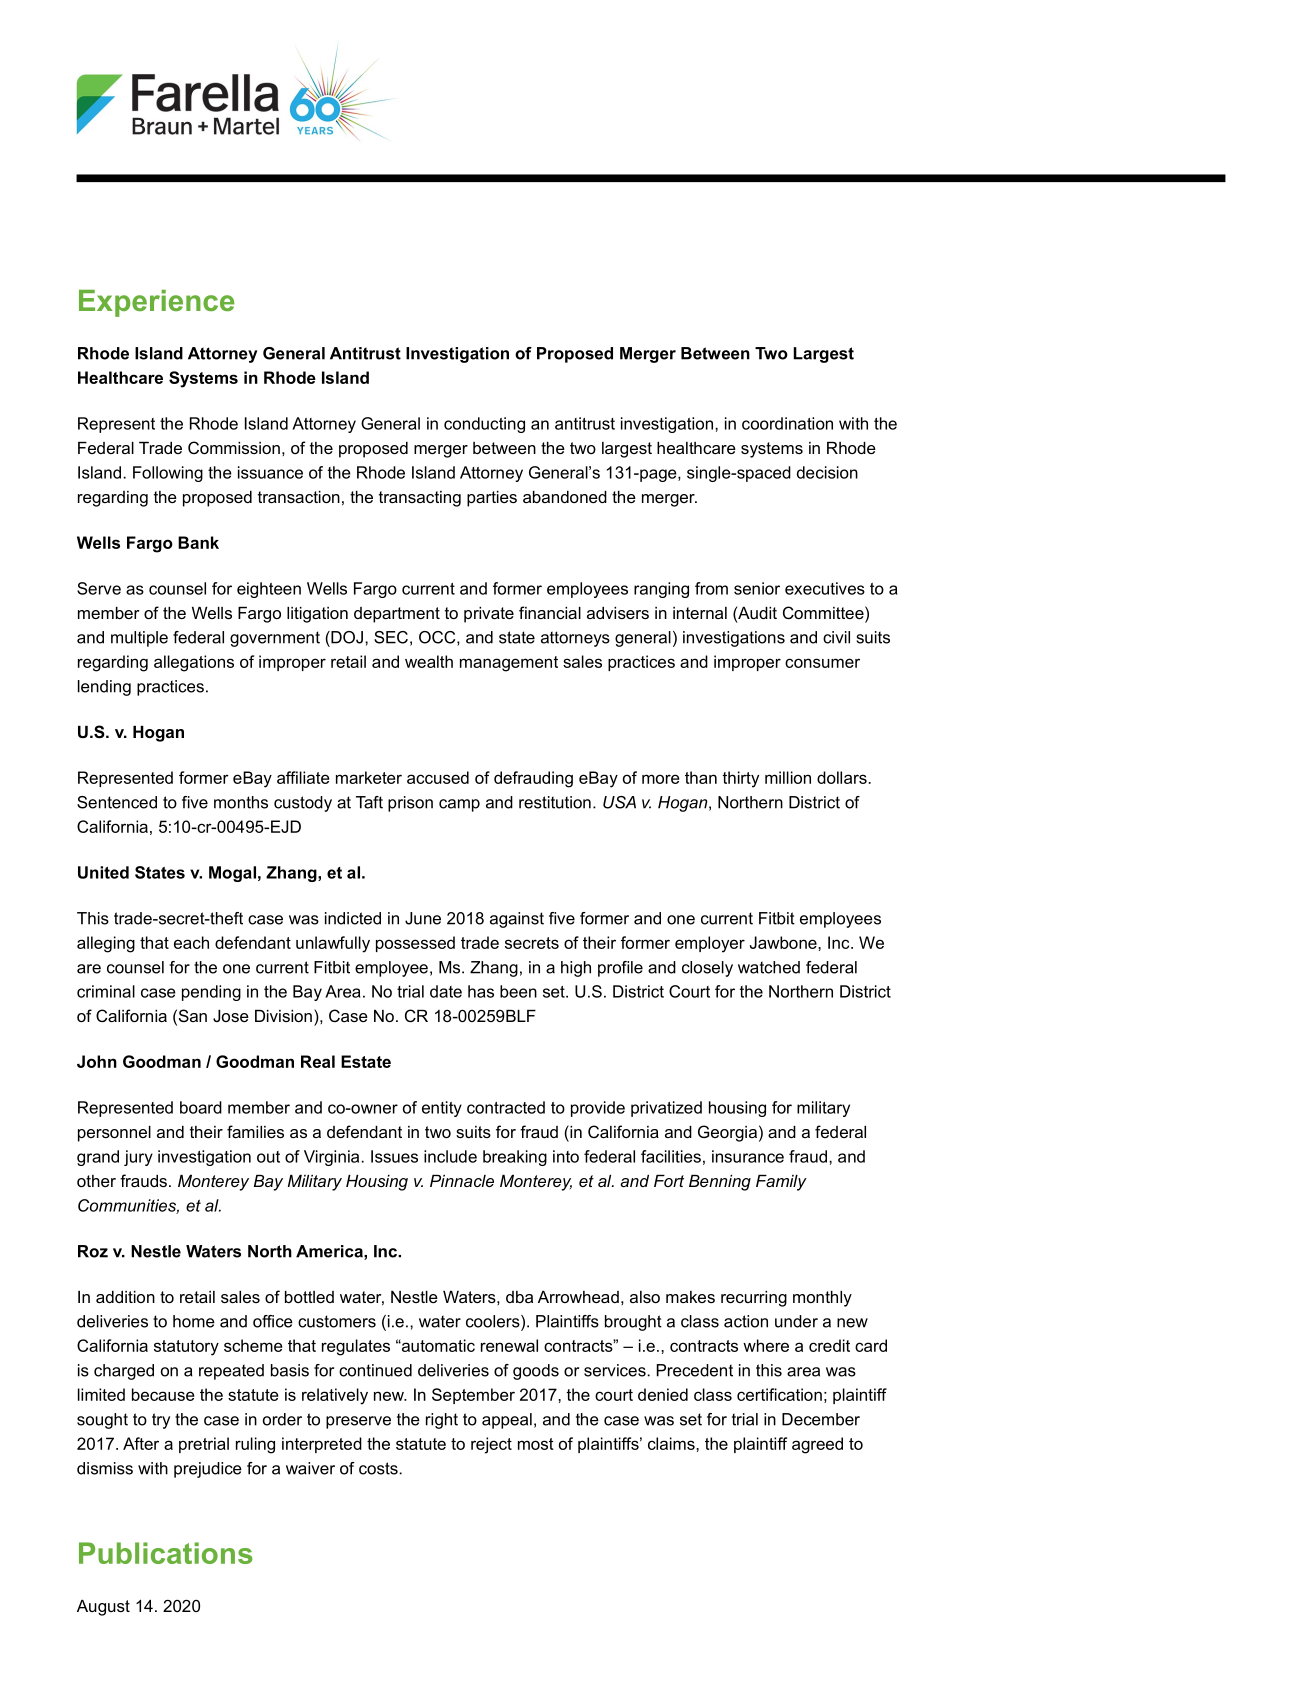 Image resolution: width=1302 pixels, height=1685 pixels. I want to click on recurring, so click(754, 1299).
